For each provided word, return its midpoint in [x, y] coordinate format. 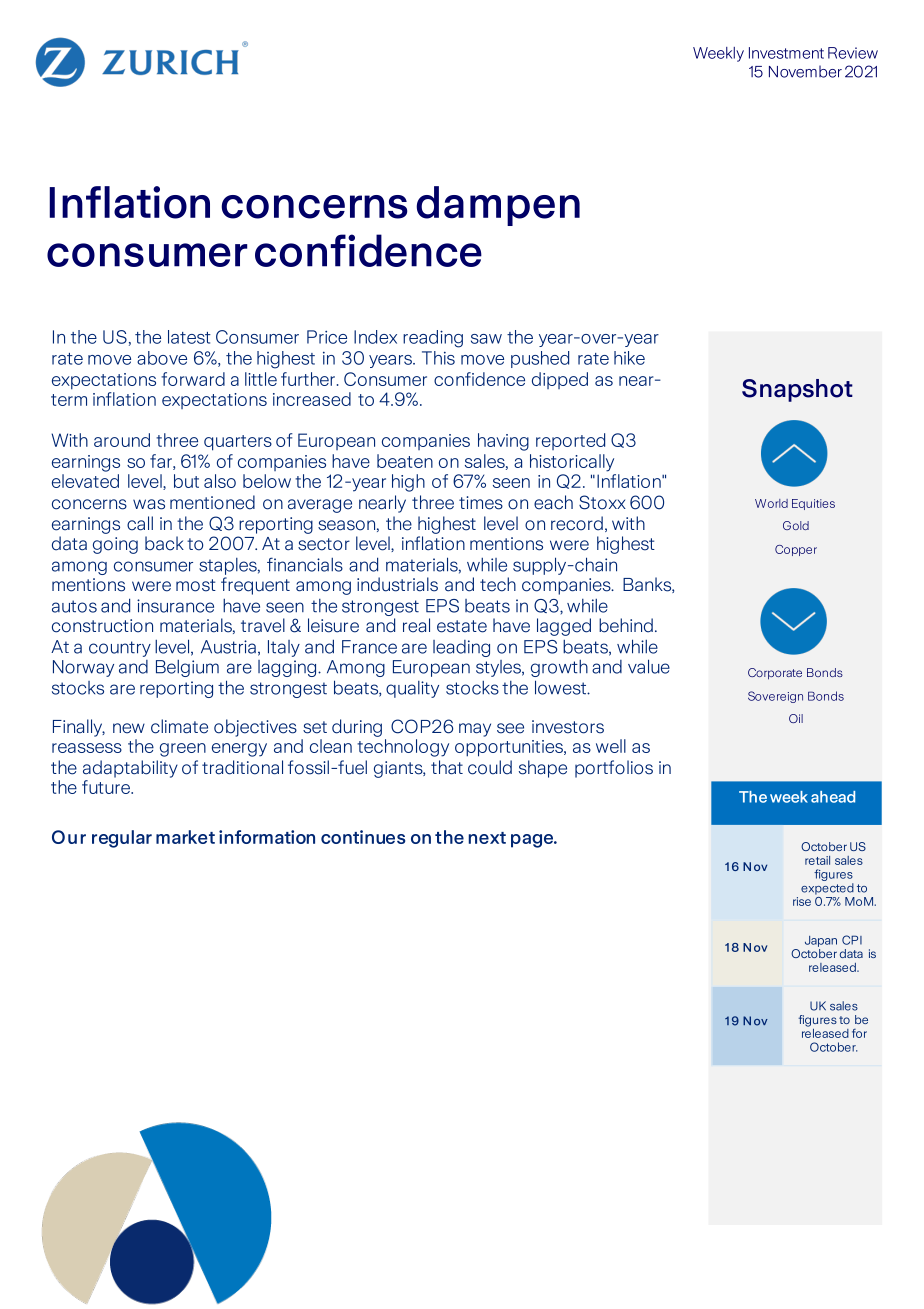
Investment [786, 53]
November [805, 71]
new [129, 728]
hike [629, 358]
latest [189, 337]
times [481, 503]
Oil [796, 718]
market [185, 837]
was [149, 504]
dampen [498, 206]
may [475, 730]
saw [486, 339]
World [771, 503]
